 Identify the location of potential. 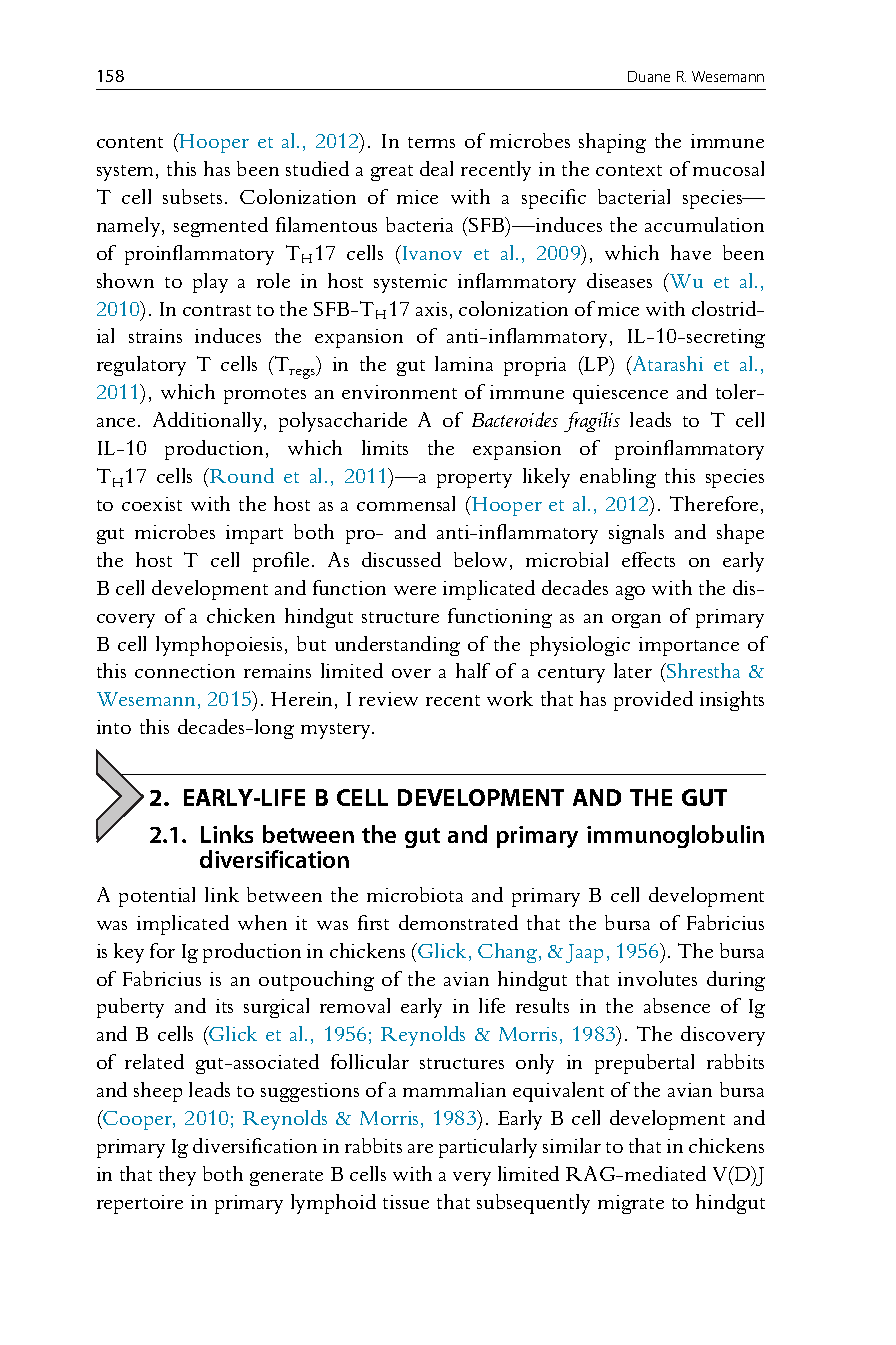
(157, 897).
